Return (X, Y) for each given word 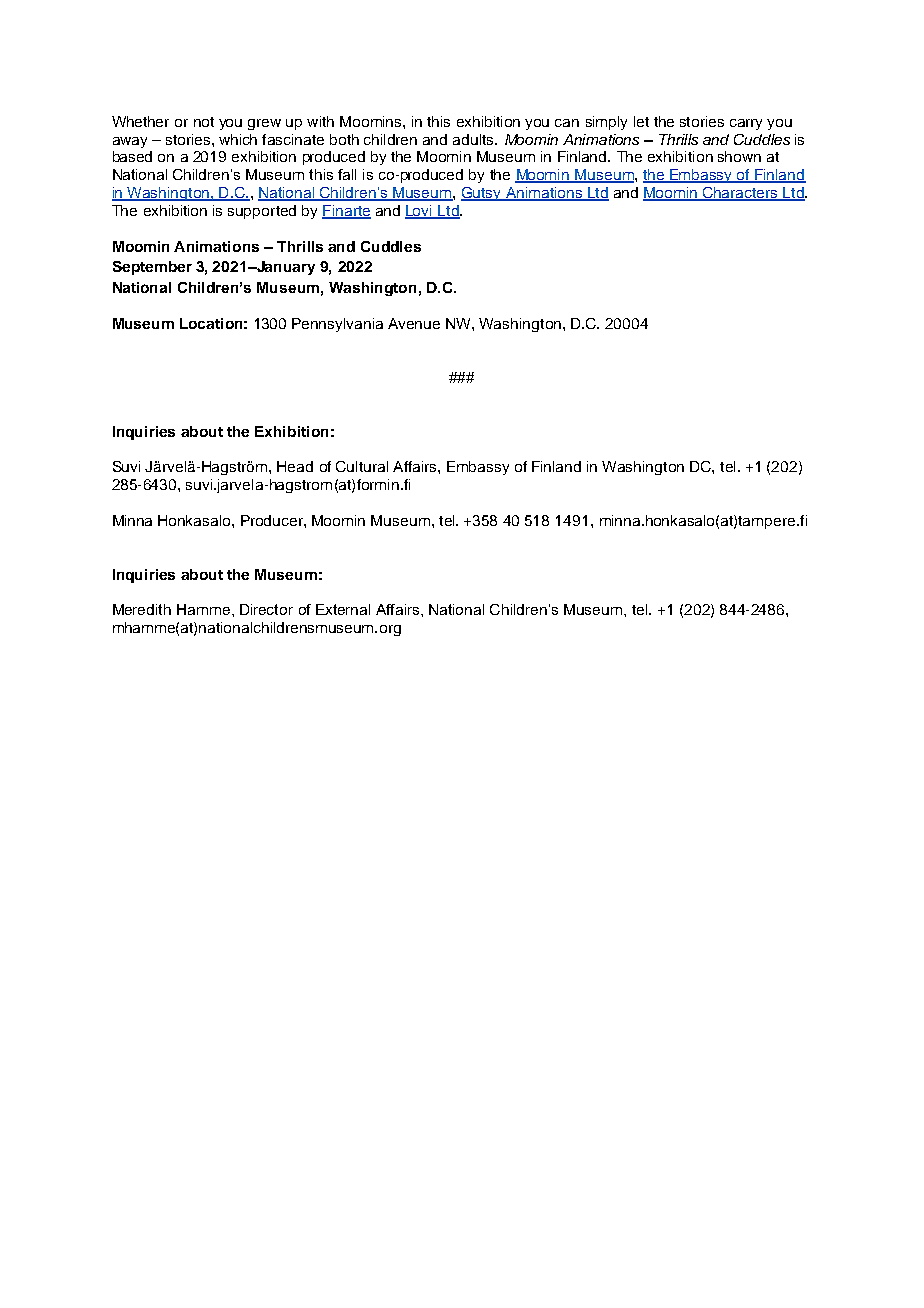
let (641, 121)
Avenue (414, 323)
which (238, 139)
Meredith (142, 609)
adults (474, 139)
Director (266, 609)
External (343, 609)
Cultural (362, 466)
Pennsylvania (337, 325)
